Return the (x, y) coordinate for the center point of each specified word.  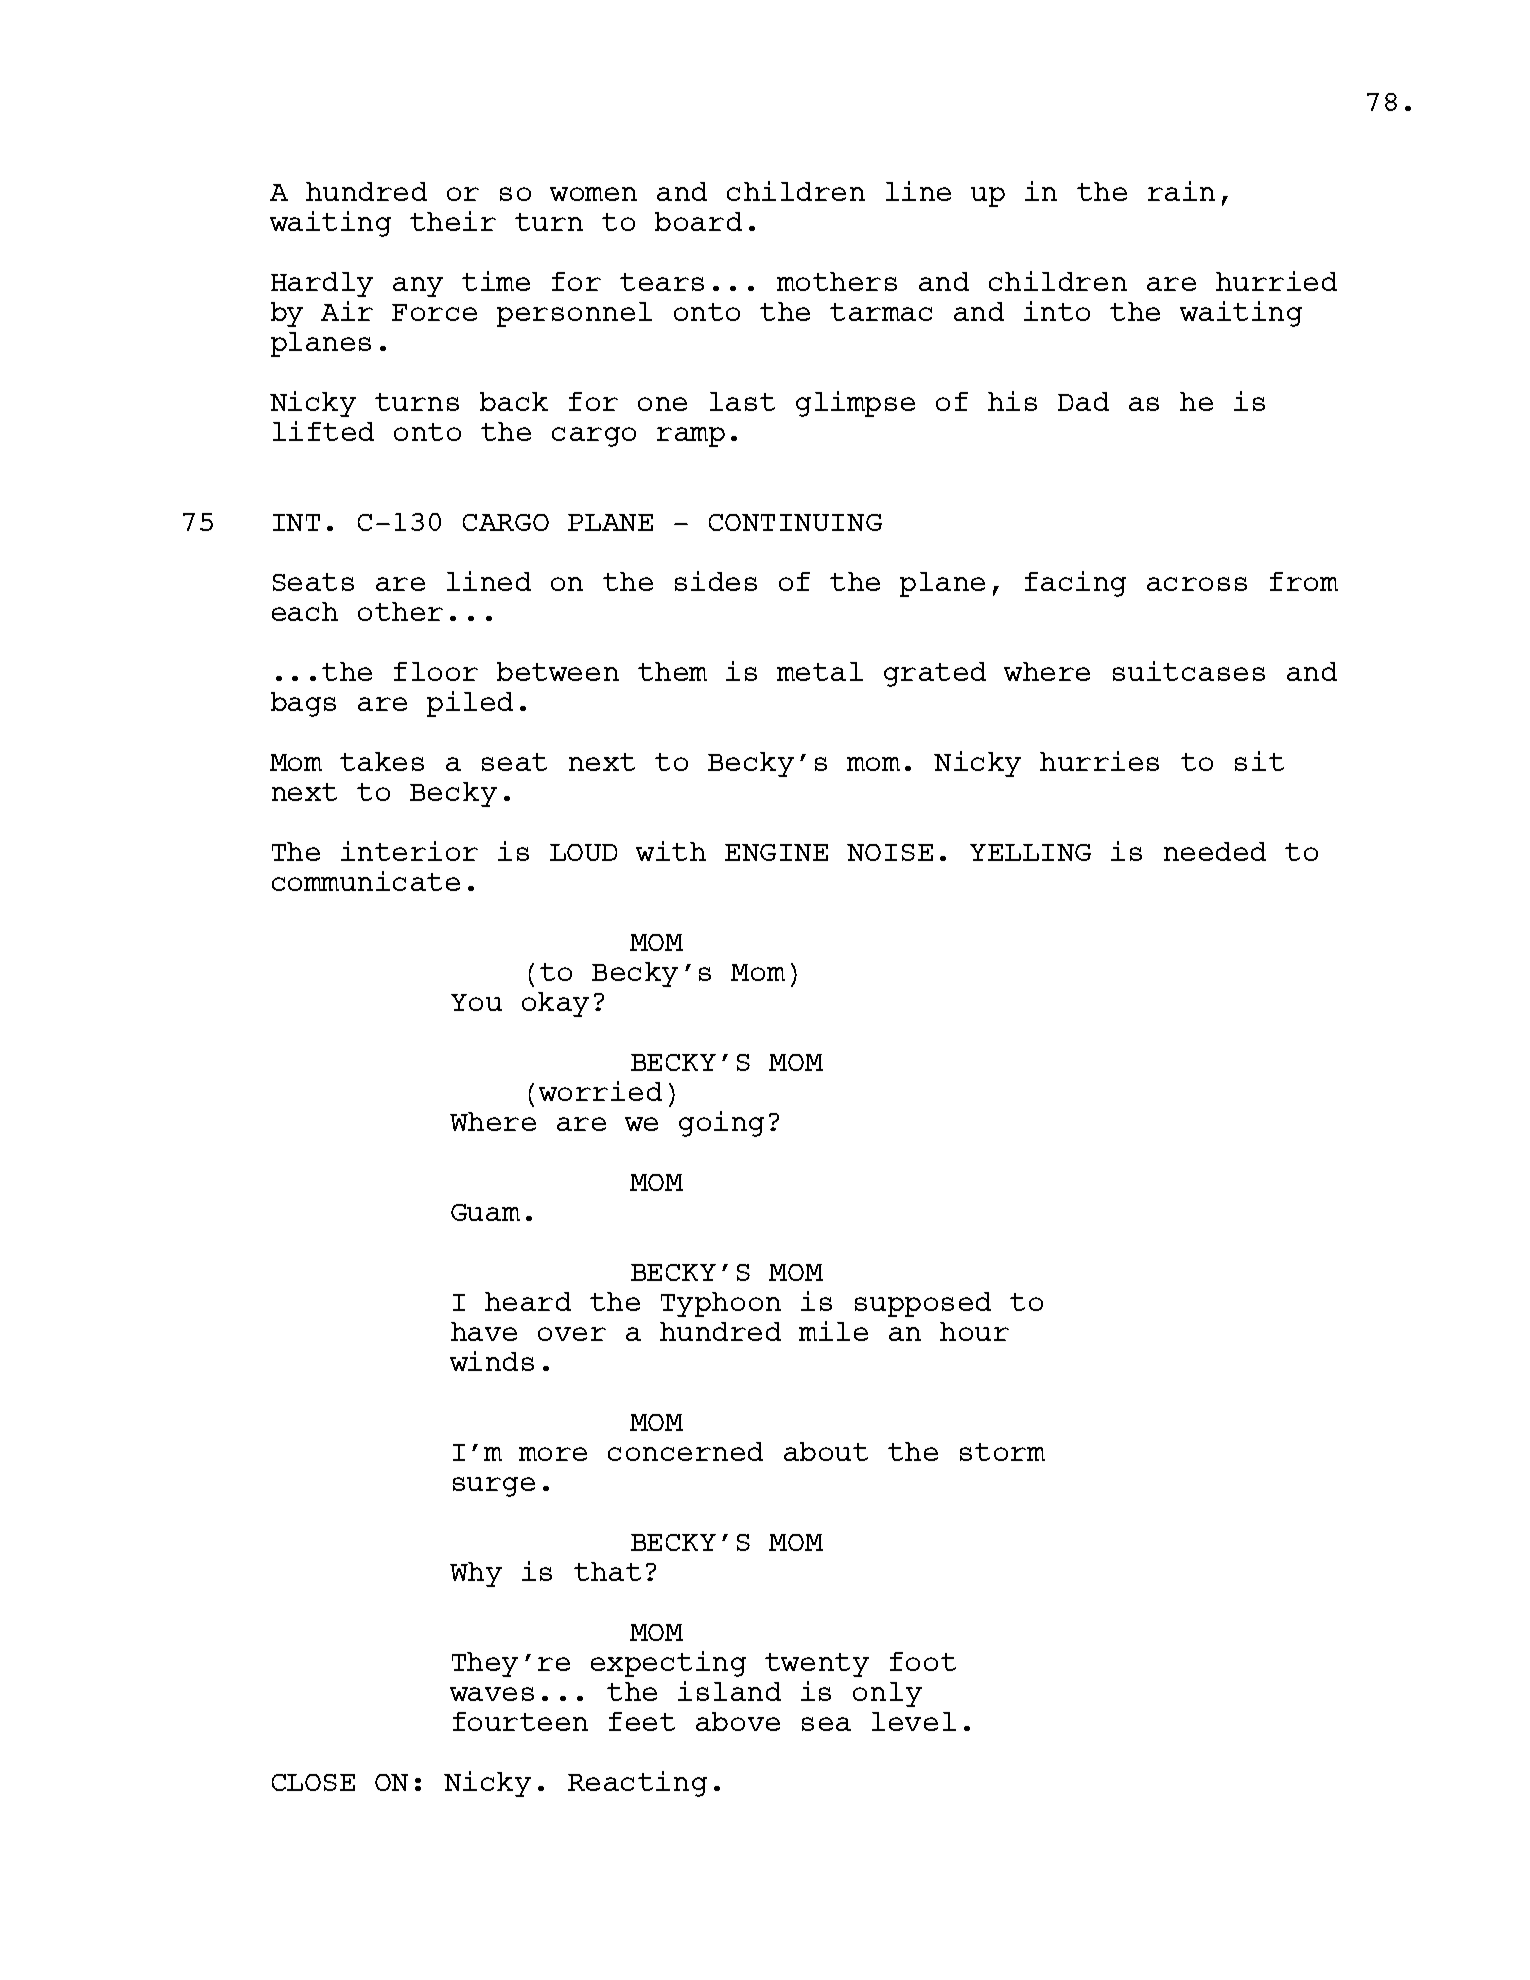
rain (1181, 191)
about (826, 1451)
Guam (485, 1212)
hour (974, 1331)
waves (492, 1694)
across (1197, 584)
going (721, 1124)
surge (494, 1487)
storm (1002, 1452)
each (305, 611)
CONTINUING (795, 522)
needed (1215, 851)
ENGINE (776, 852)
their (453, 221)
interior (409, 851)
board (698, 221)
